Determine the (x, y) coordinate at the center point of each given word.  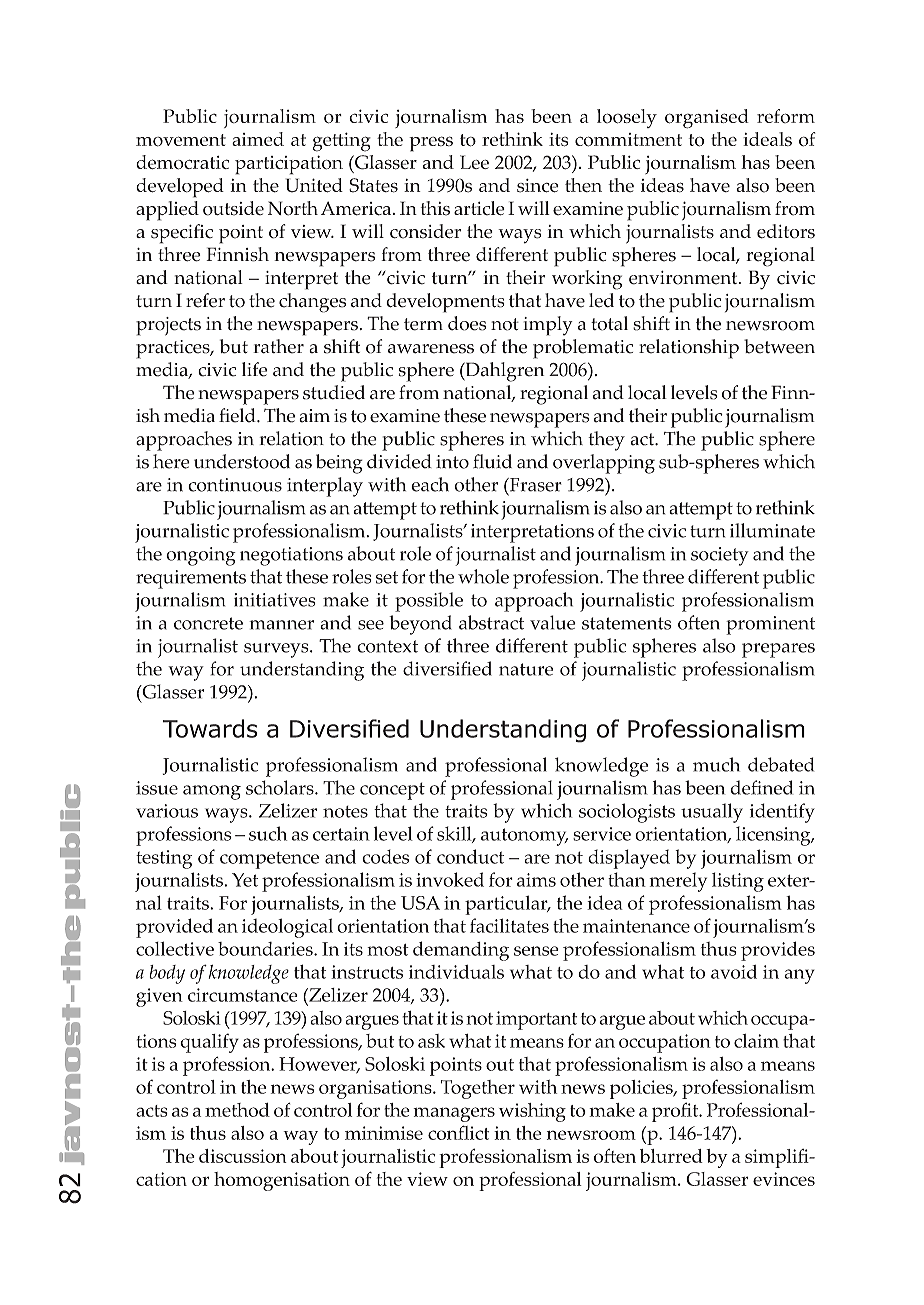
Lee (474, 162)
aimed (258, 139)
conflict (458, 1132)
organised (707, 119)
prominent (770, 625)
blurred (671, 1156)
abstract (491, 622)
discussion (243, 1156)
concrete (208, 623)
